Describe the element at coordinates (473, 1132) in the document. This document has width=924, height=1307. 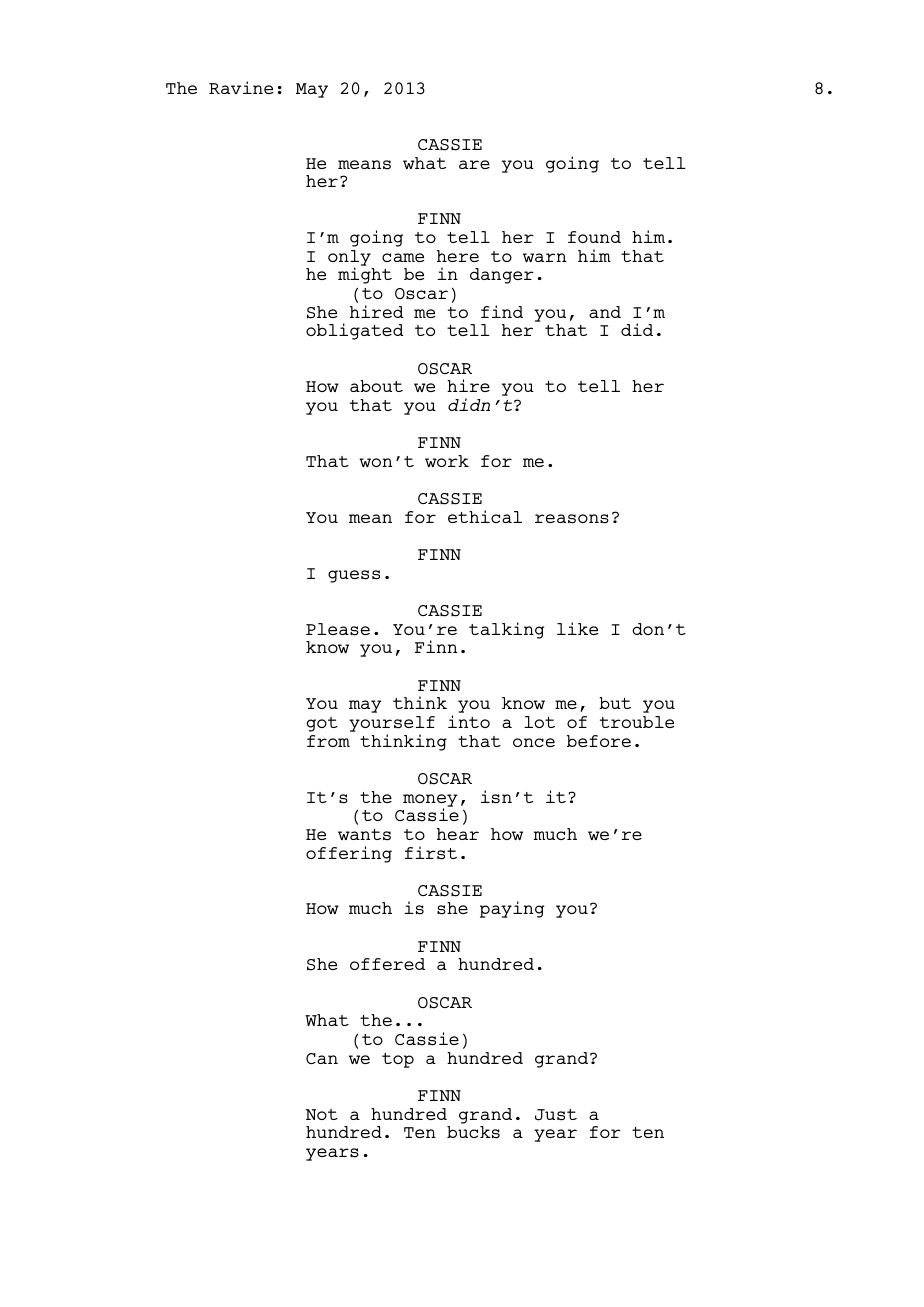
I see `bucks` at that location.
